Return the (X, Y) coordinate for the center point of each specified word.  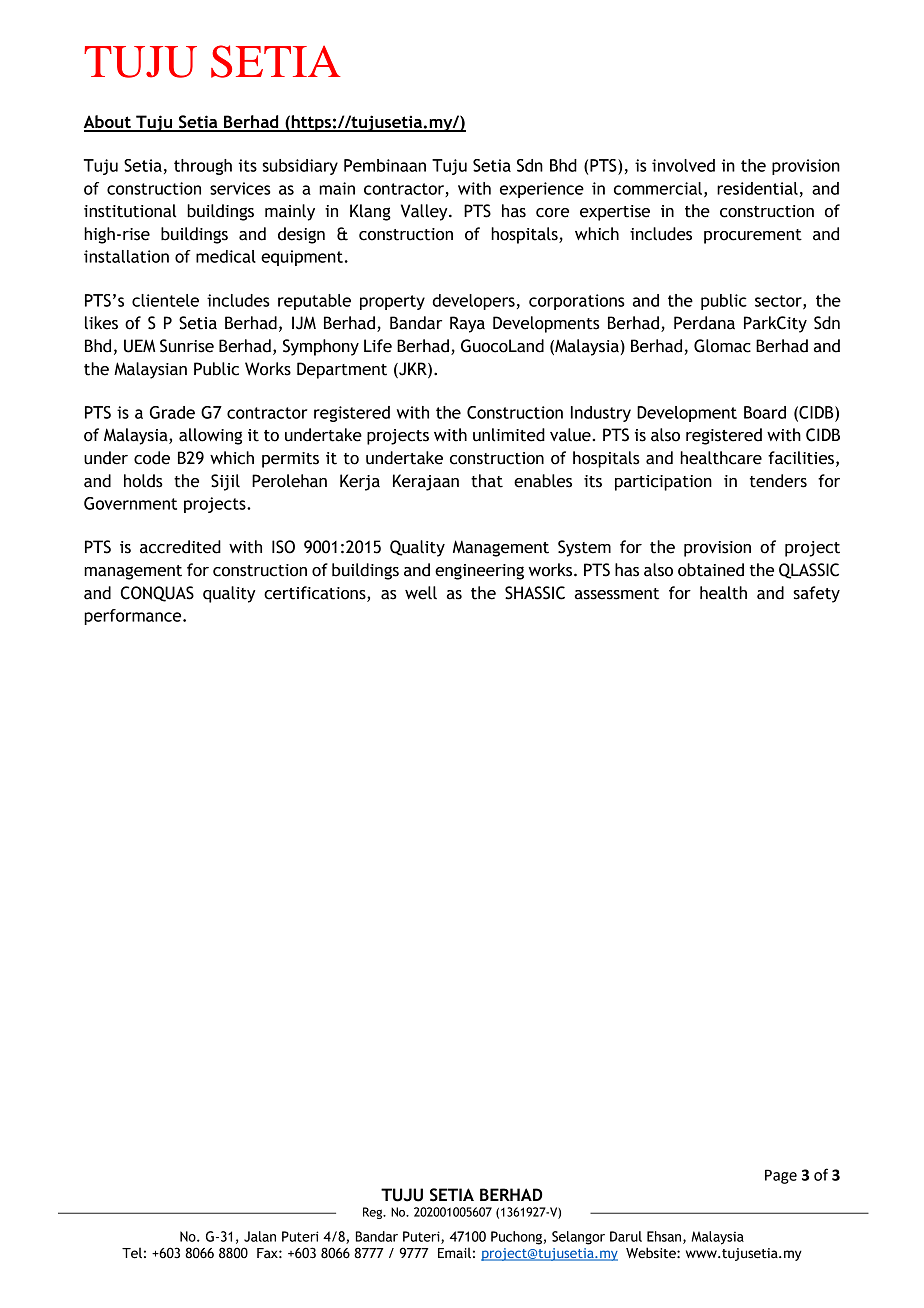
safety (816, 594)
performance (134, 617)
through (203, 167)
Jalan (260, 1236)
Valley (425, 212)
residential (757, 188)
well (421, 593)
